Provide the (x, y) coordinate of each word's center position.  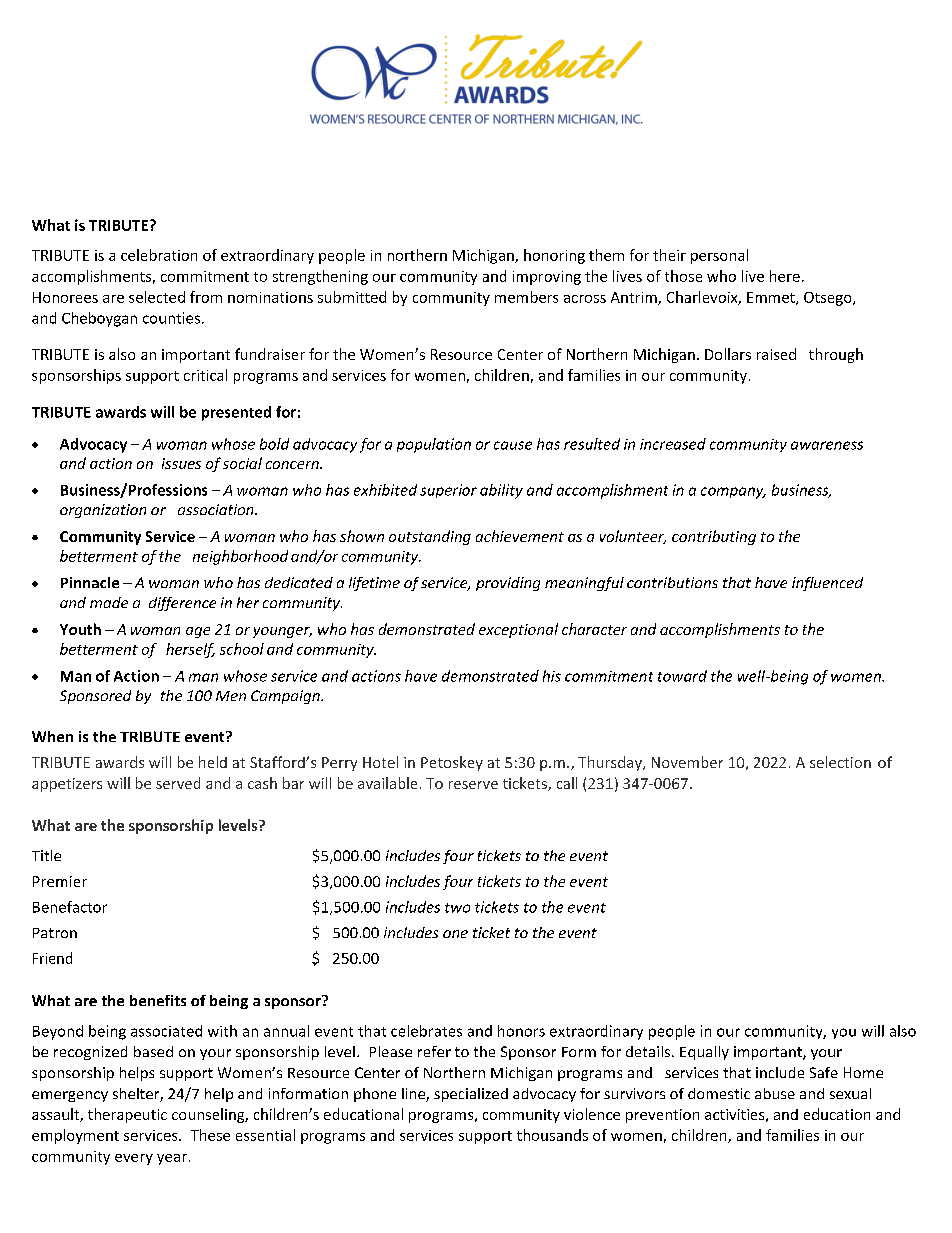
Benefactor (70, 907)
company (733, 493)
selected (157, 297)
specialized (471, 1095)
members (526, 297)
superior (448, 491)
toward (682, 676)
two (457, 908)
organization (103, 511)
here (785, 276)
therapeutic (127, 1115)
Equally (704, 1053)
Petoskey (452, 763)
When (52, 736)
